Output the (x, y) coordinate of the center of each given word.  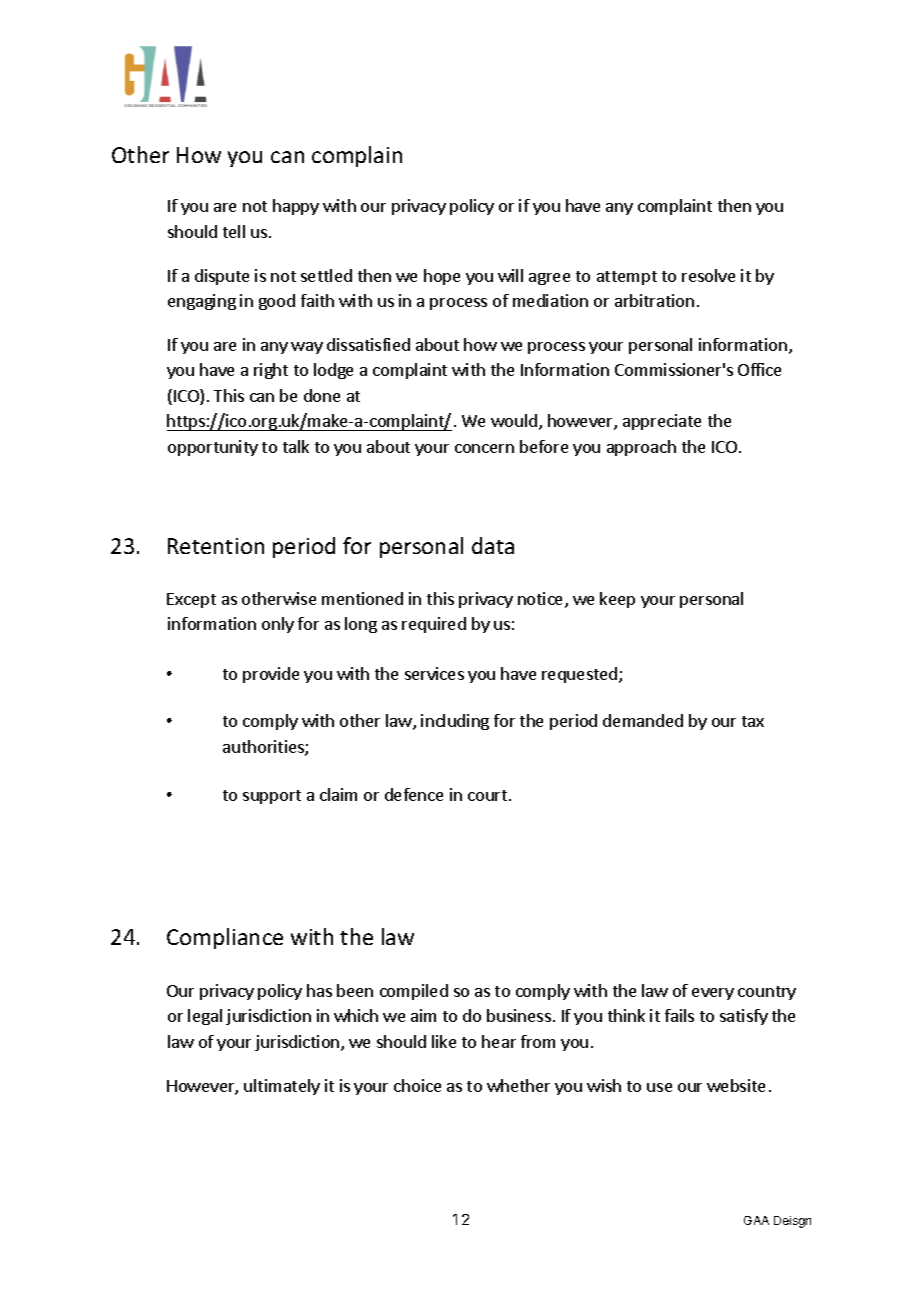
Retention (216, 546)
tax (753, 721)
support (272, 797)
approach (641, 448)
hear (499, 1041)
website (736, 1085)
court (487, 795)
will (510, 275)
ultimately (282, 1087)
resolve (708, 275)
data (493, 545)
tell (234, 231)
